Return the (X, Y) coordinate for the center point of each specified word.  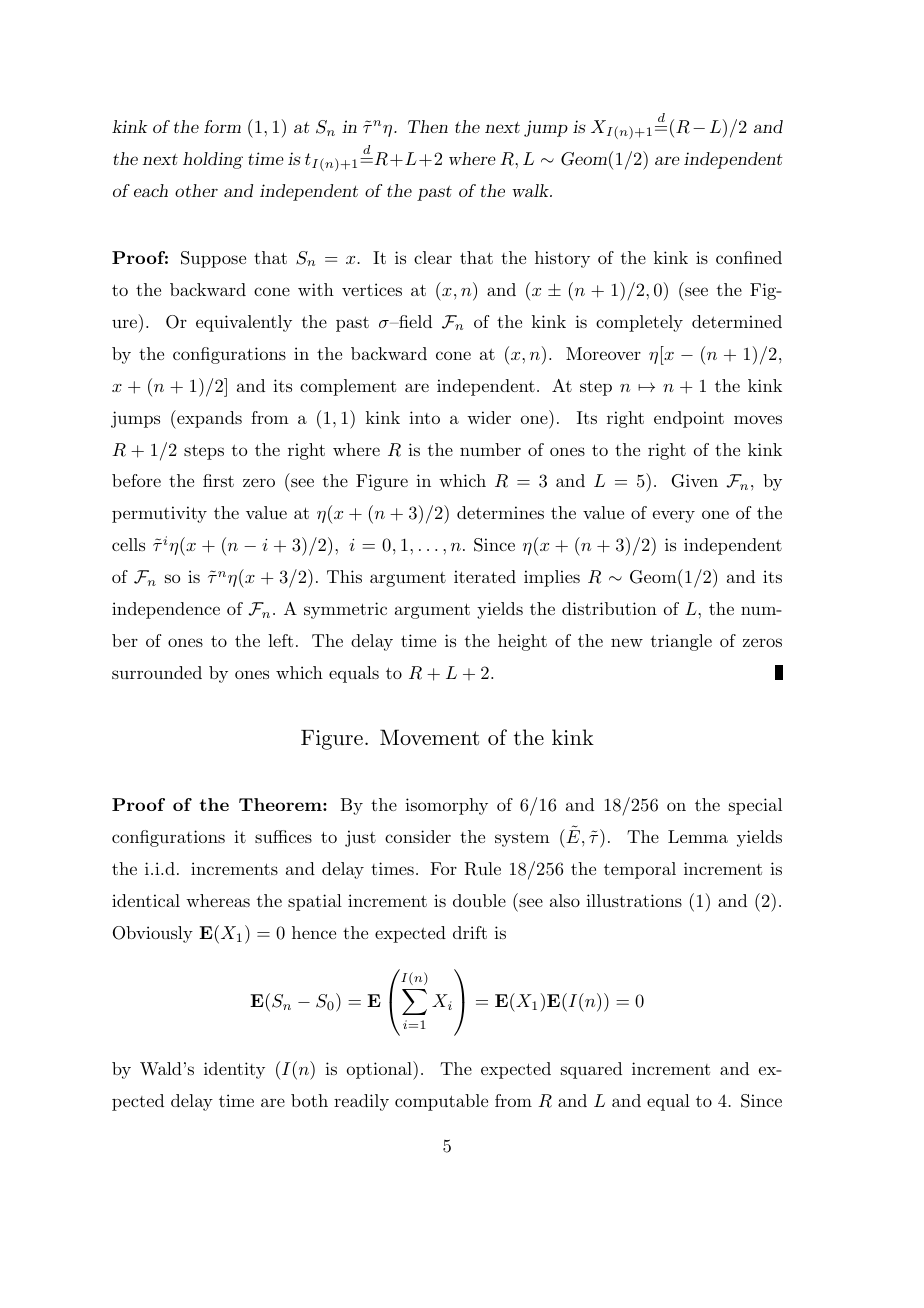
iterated (485, 576)
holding (213, 160)
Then (428, 126)
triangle (681, 642)
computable (441, 1102)
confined (749, 257)
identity (234, 1070)
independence (166, 610)
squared (591, 1070)
